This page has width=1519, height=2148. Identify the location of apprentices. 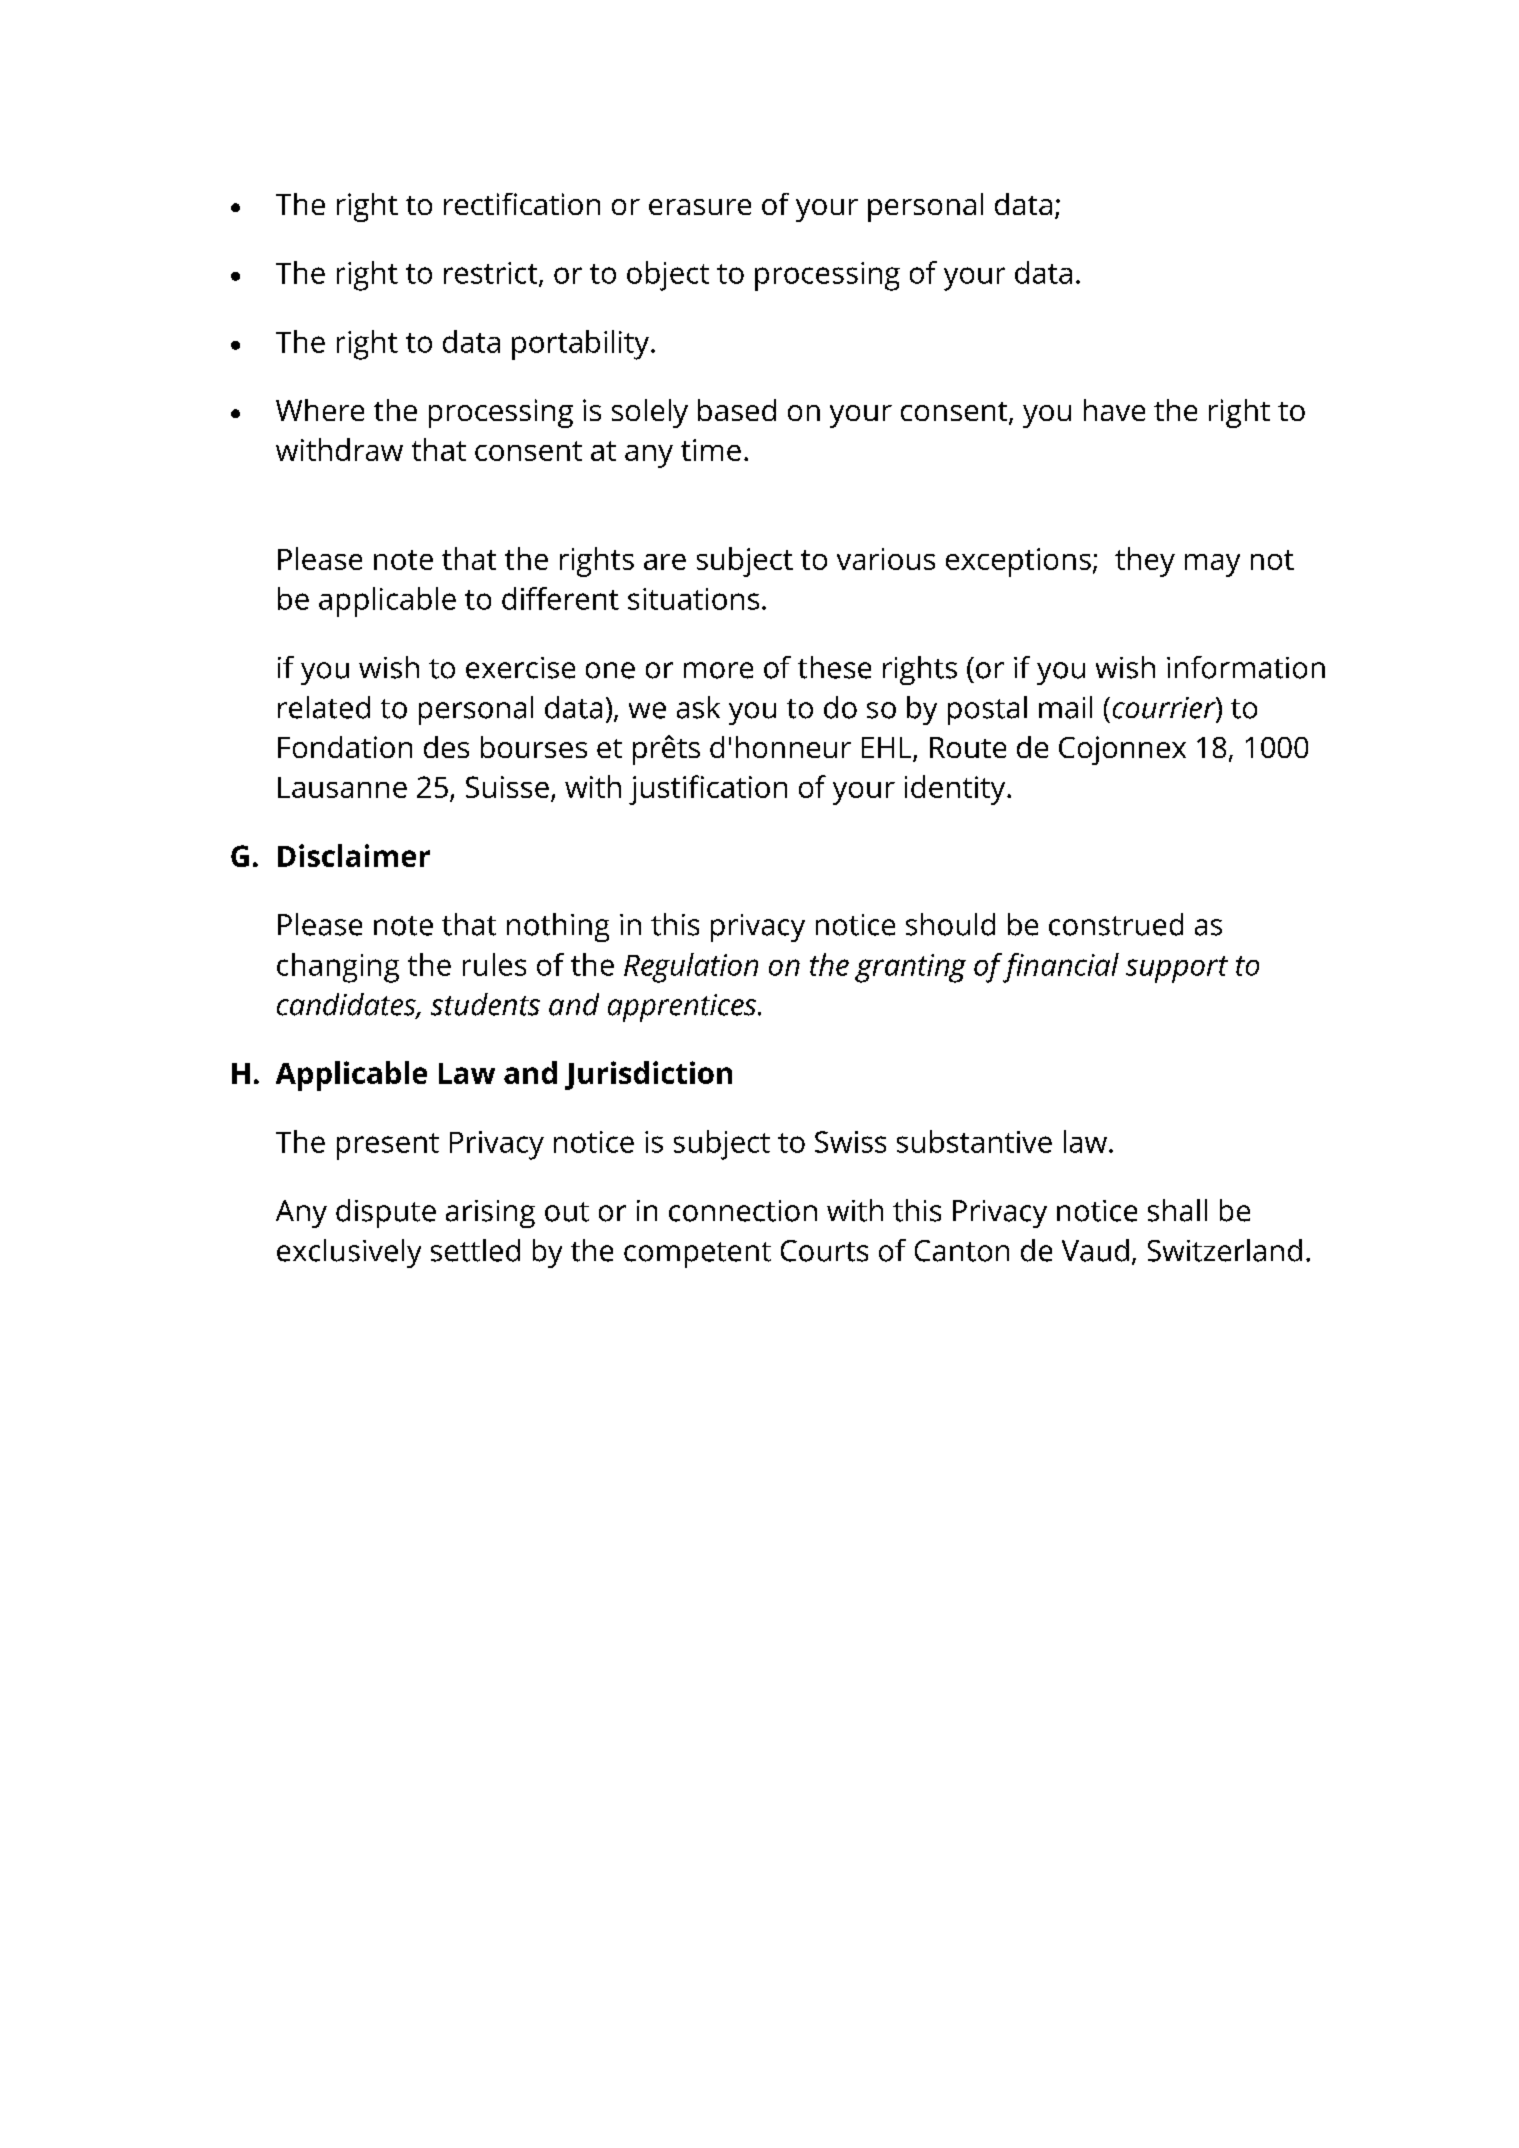
(683, 1008).
